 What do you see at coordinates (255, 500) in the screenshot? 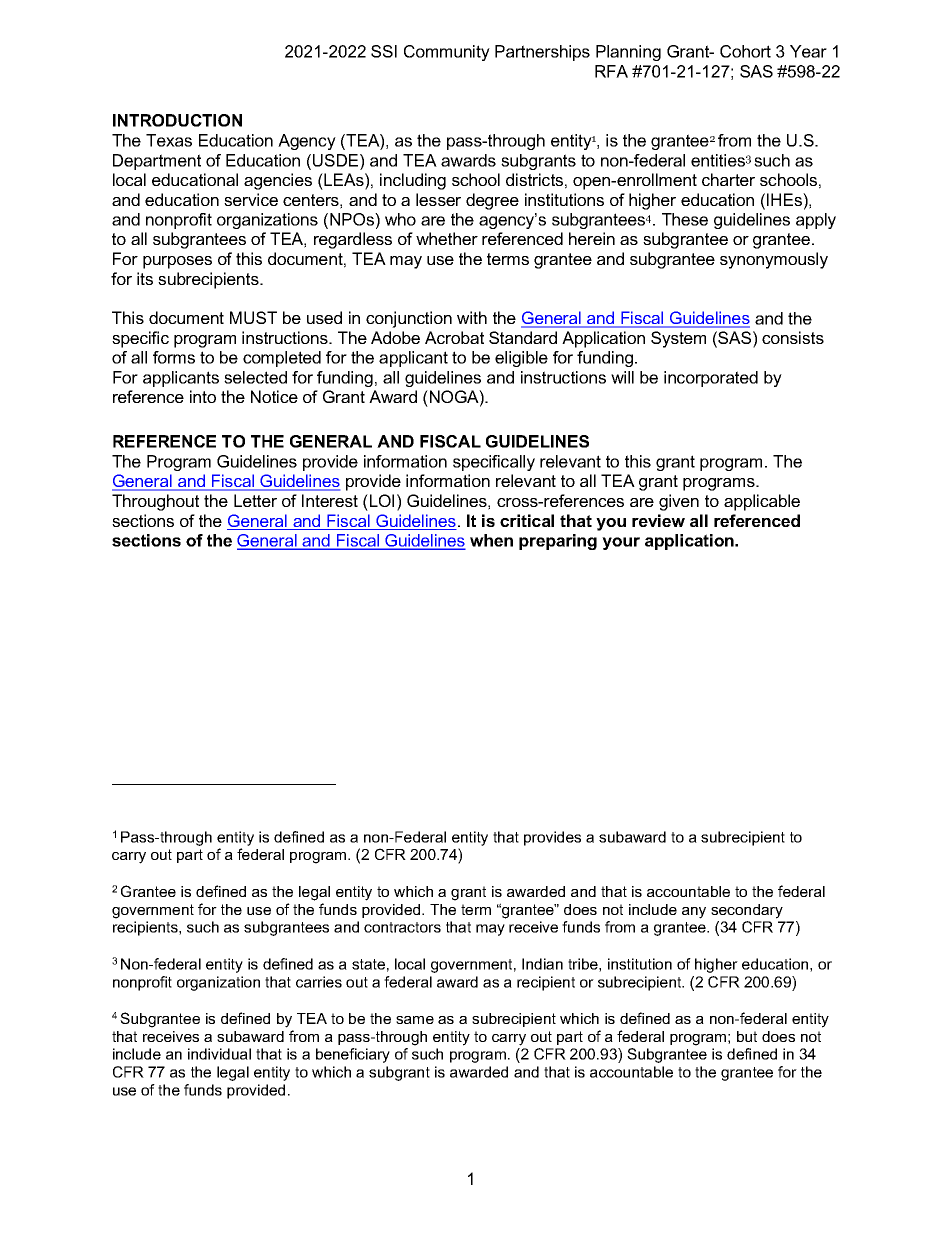
I see `Letter` at bounding box center [255, 500].
